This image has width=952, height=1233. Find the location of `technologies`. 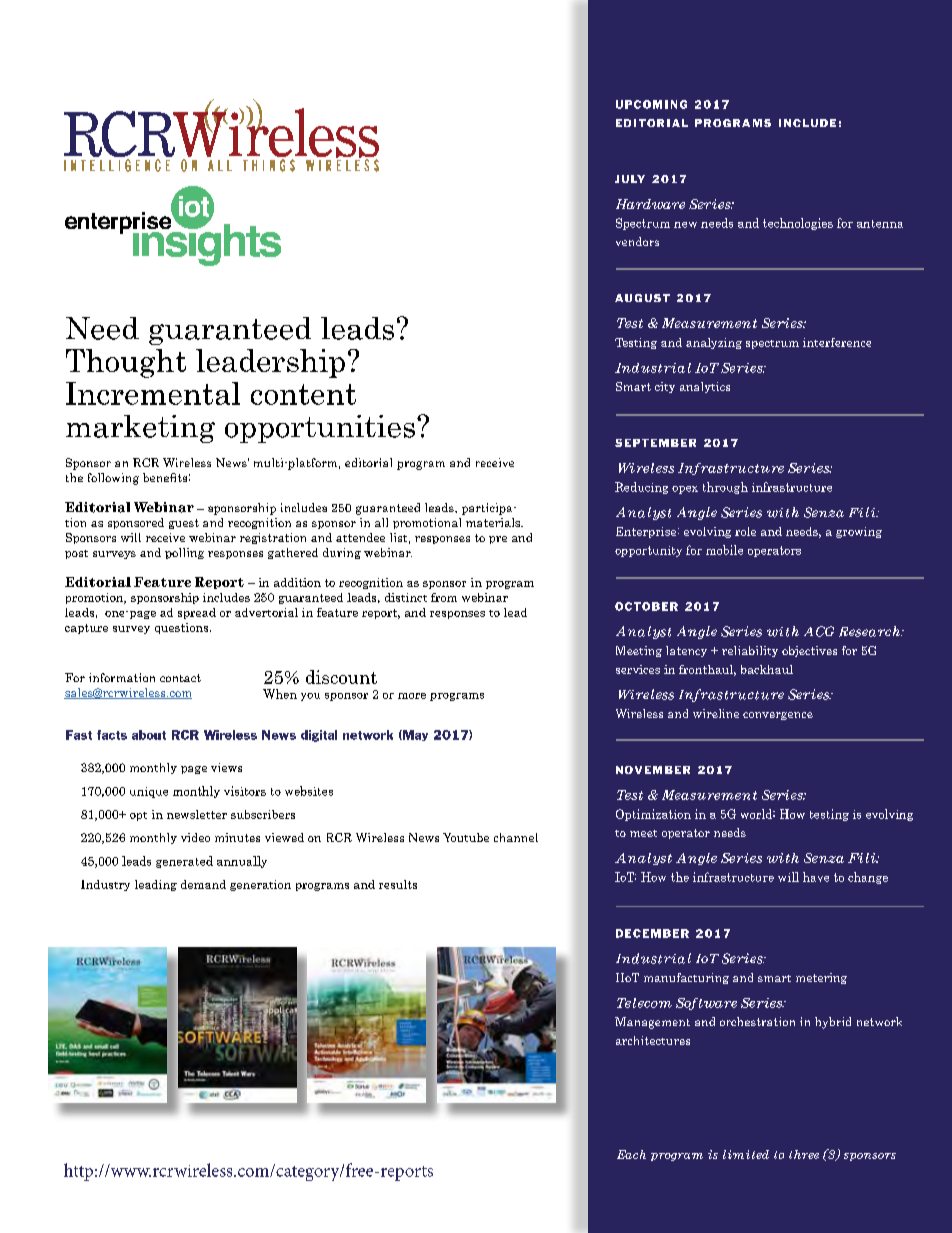

technologies is located at coordinates (798, 224).
